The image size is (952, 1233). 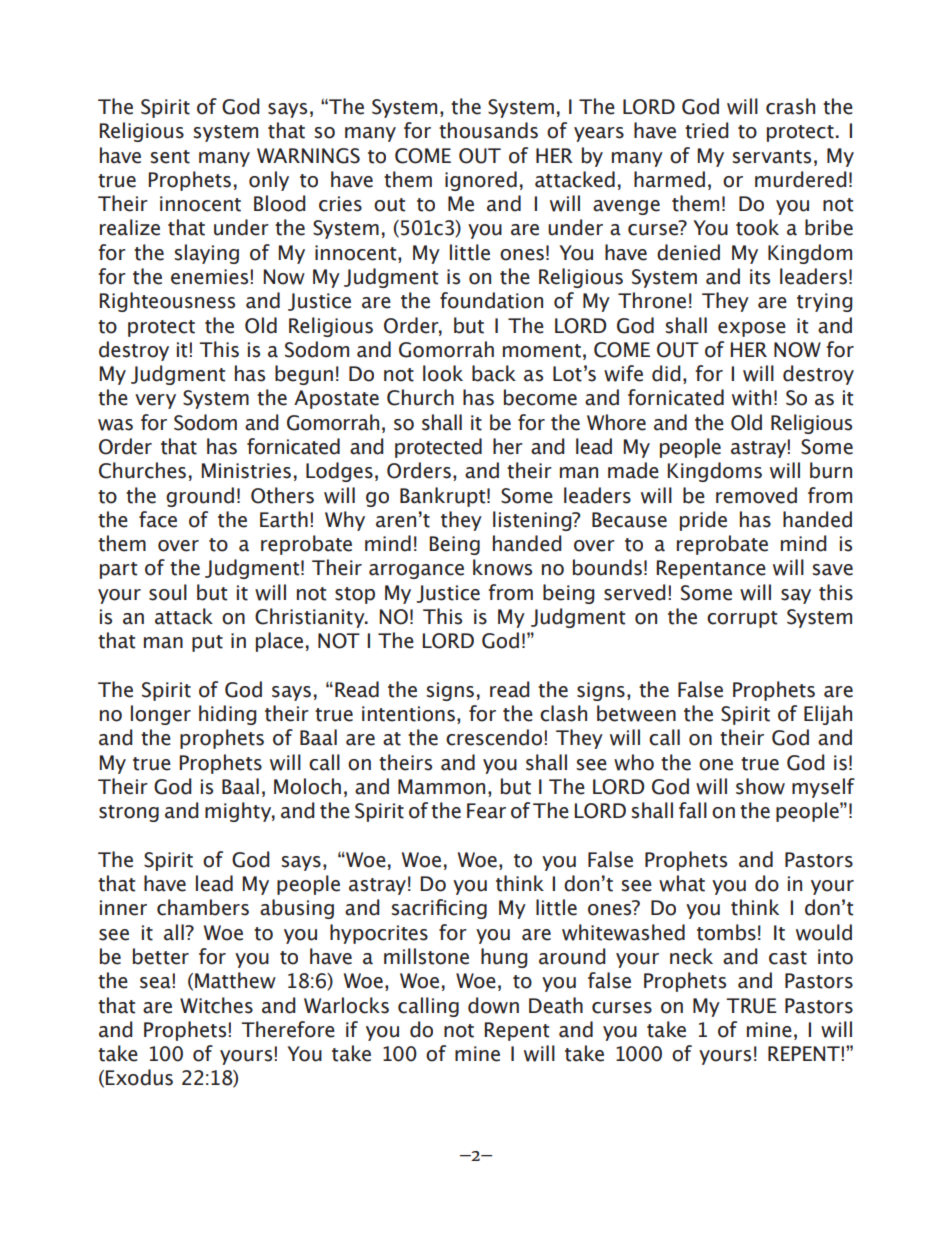 I want to click on show, so click(x=760, y=786).
